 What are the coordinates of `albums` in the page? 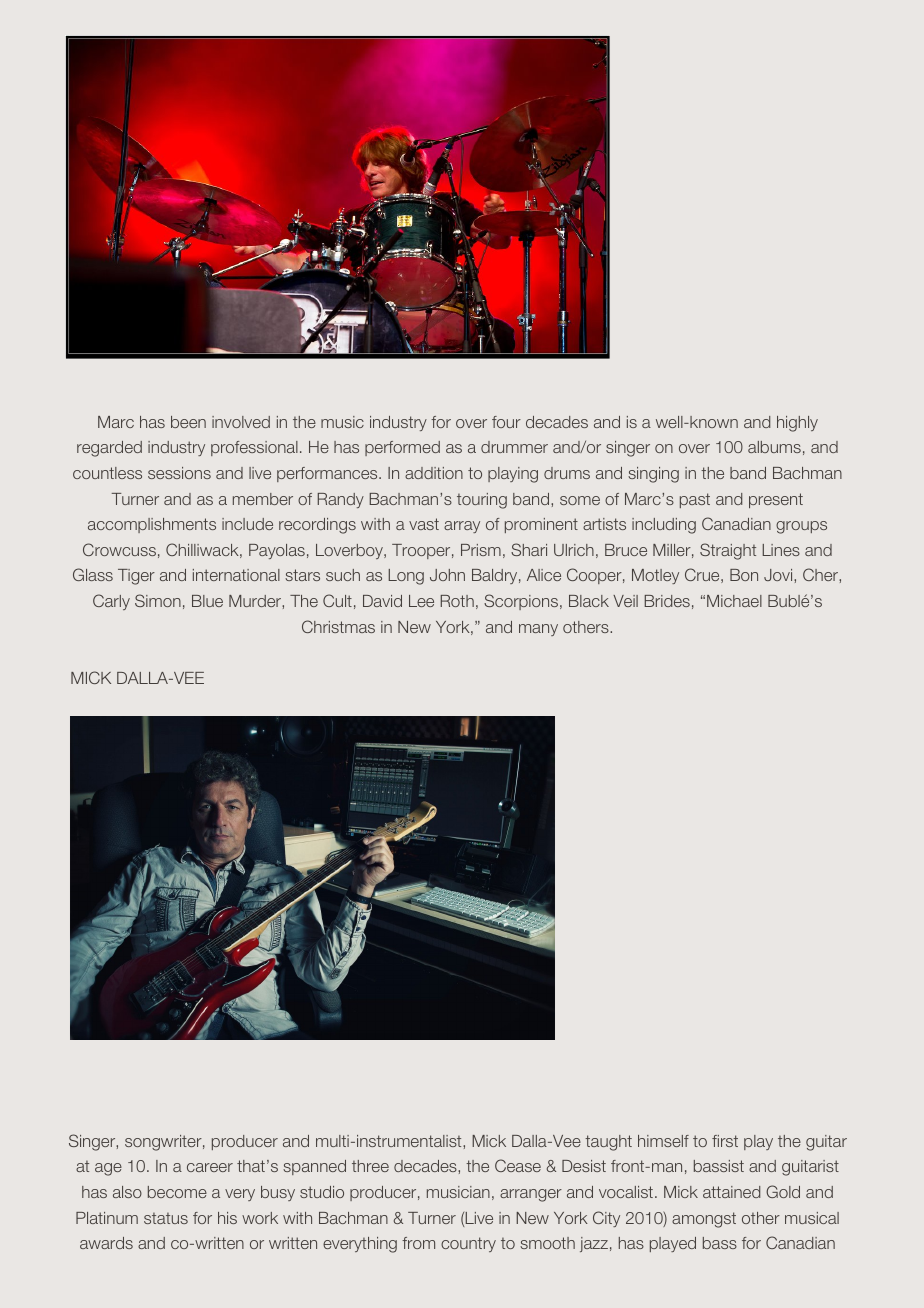 It's located at (774, 447).
